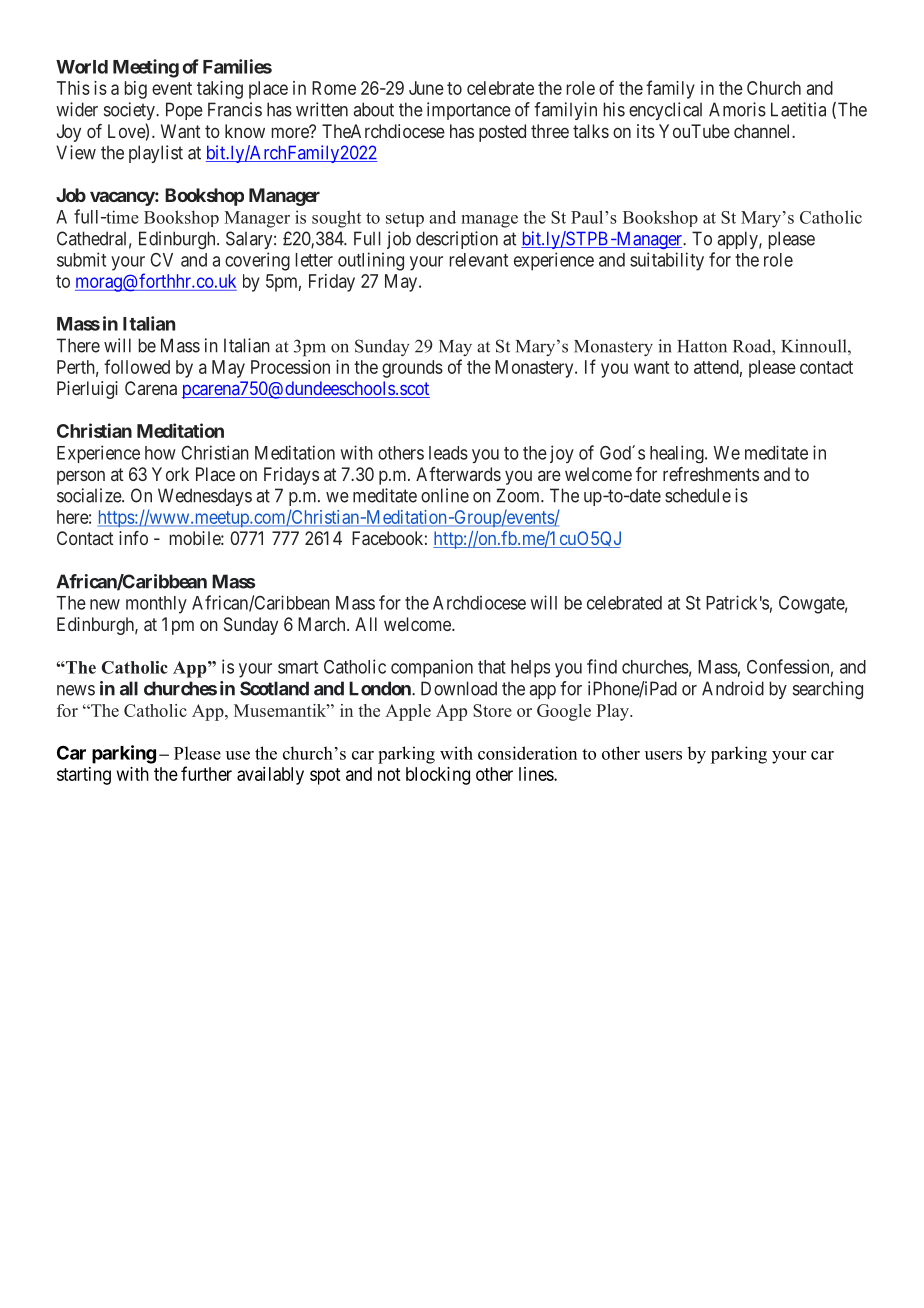  I want to click on June, so click(426, 88).
